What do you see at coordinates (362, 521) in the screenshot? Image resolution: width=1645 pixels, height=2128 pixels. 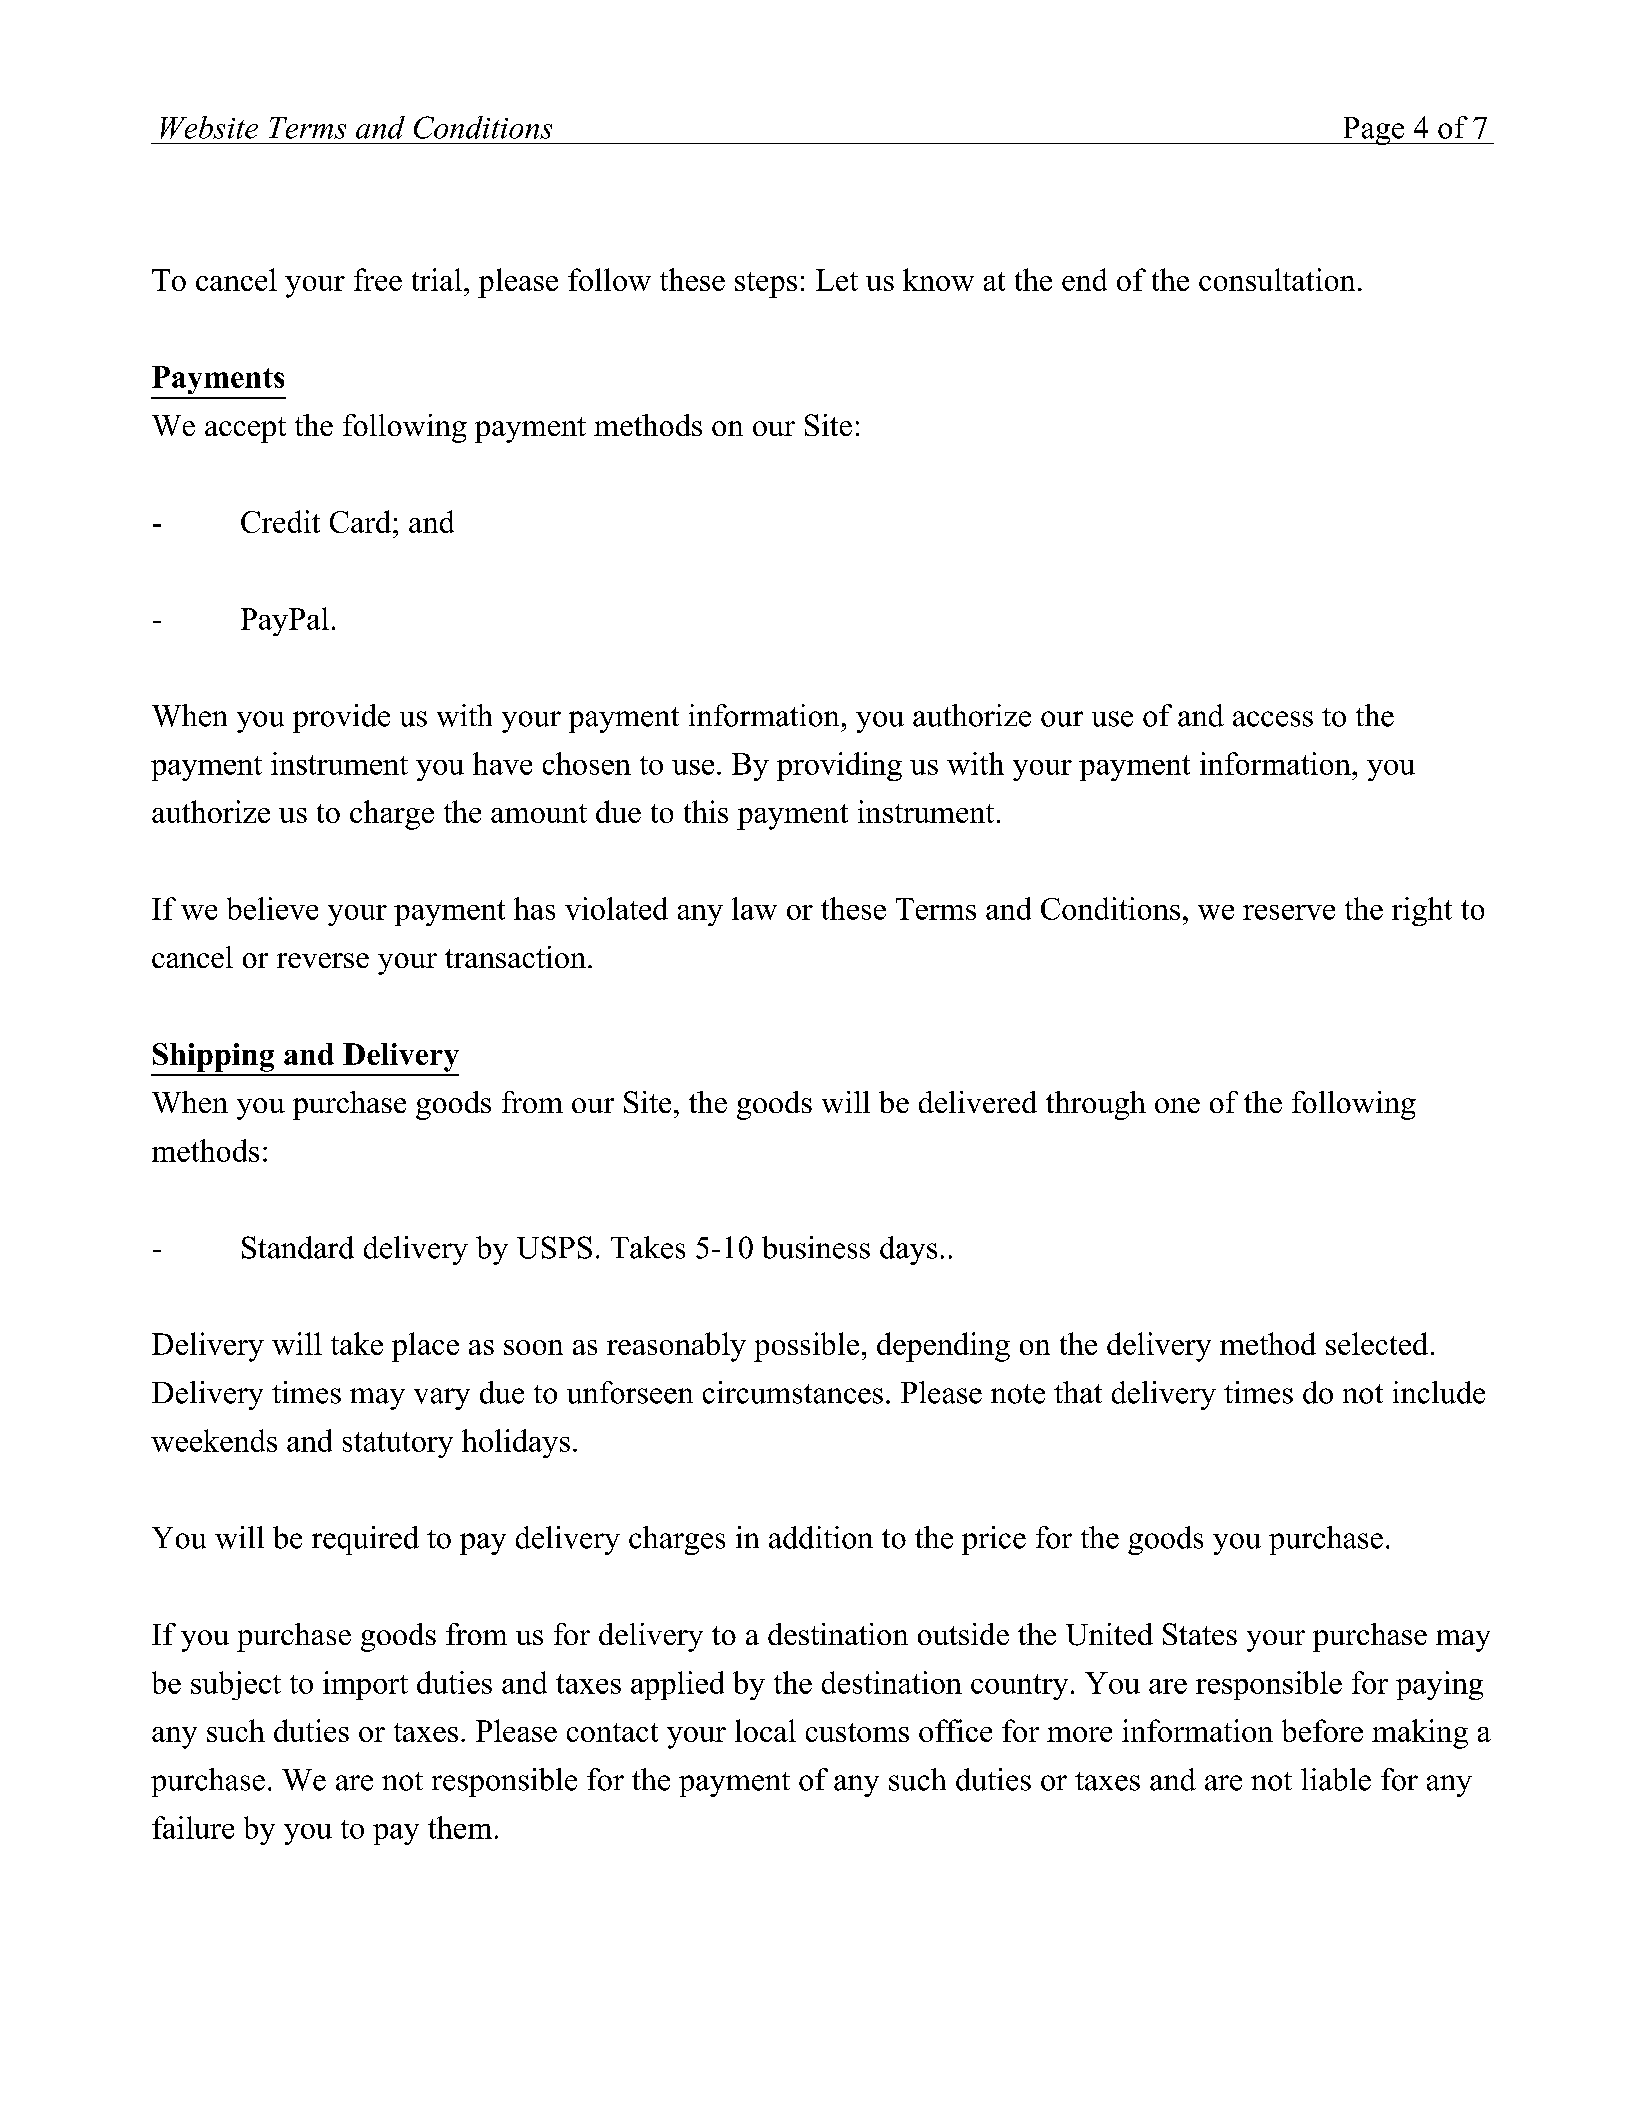 I see `Card` at bounding box center [362, 521].
